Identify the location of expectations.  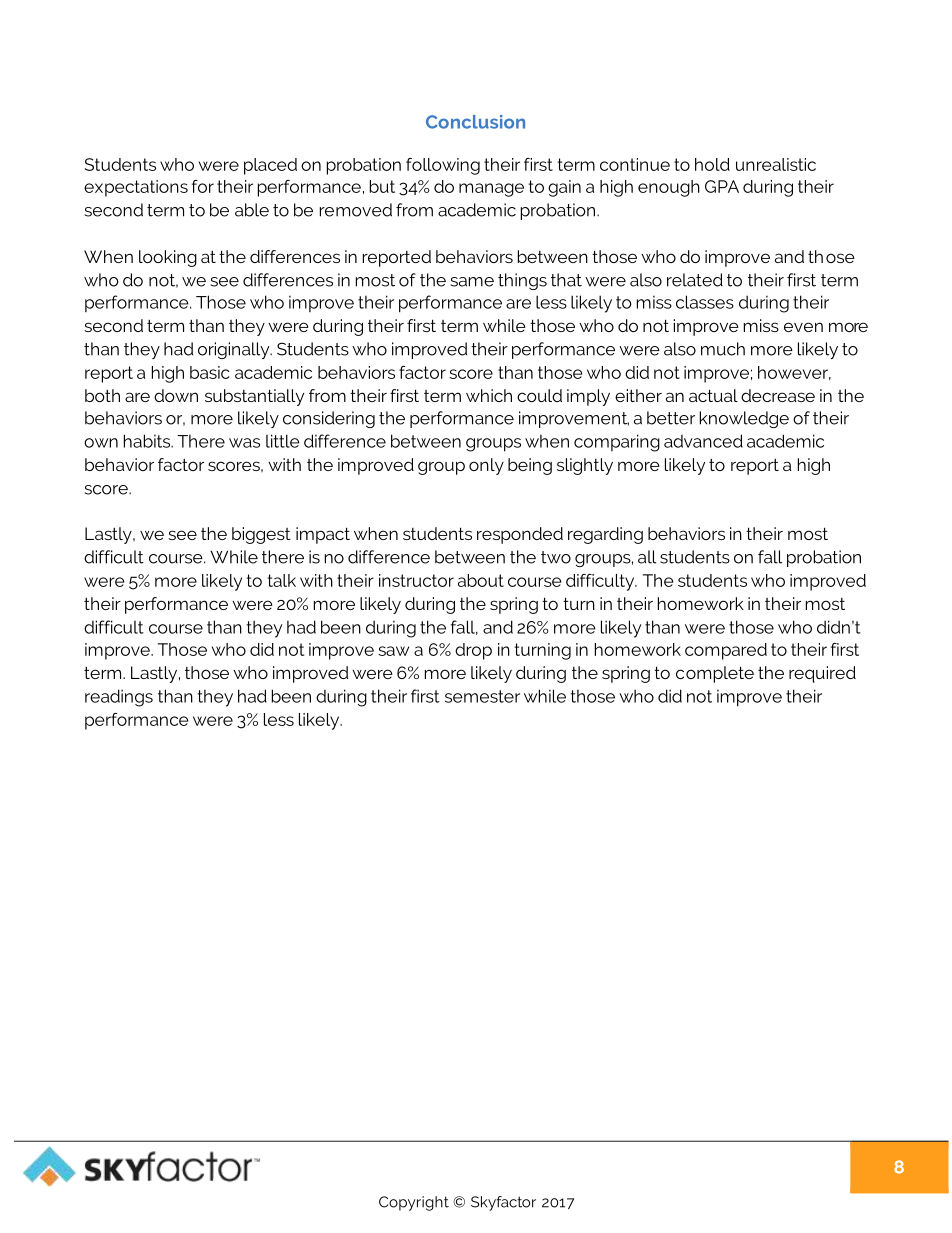
(136, 188).
